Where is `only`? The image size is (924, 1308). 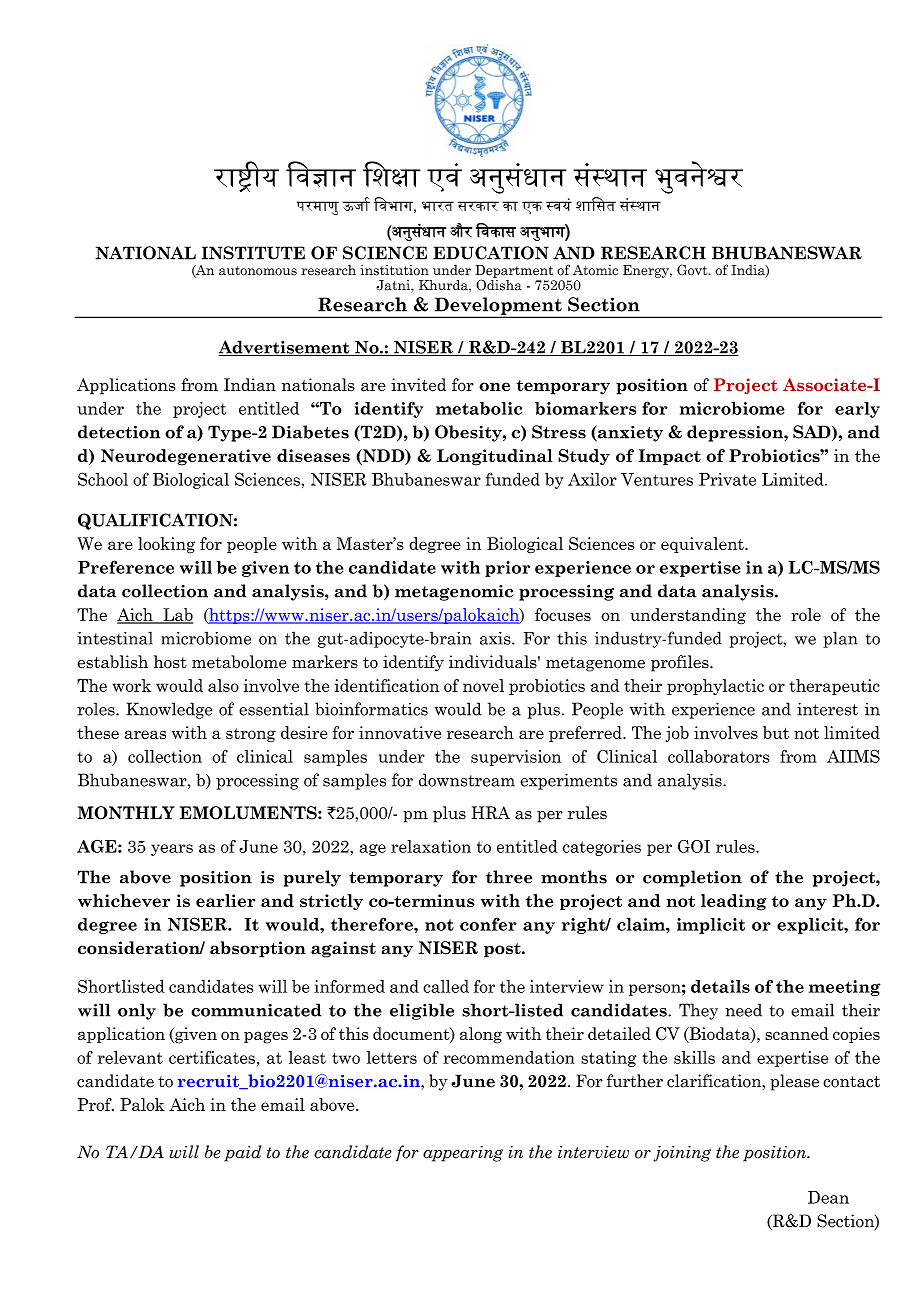
only is located at coordinates (137, 1011).
